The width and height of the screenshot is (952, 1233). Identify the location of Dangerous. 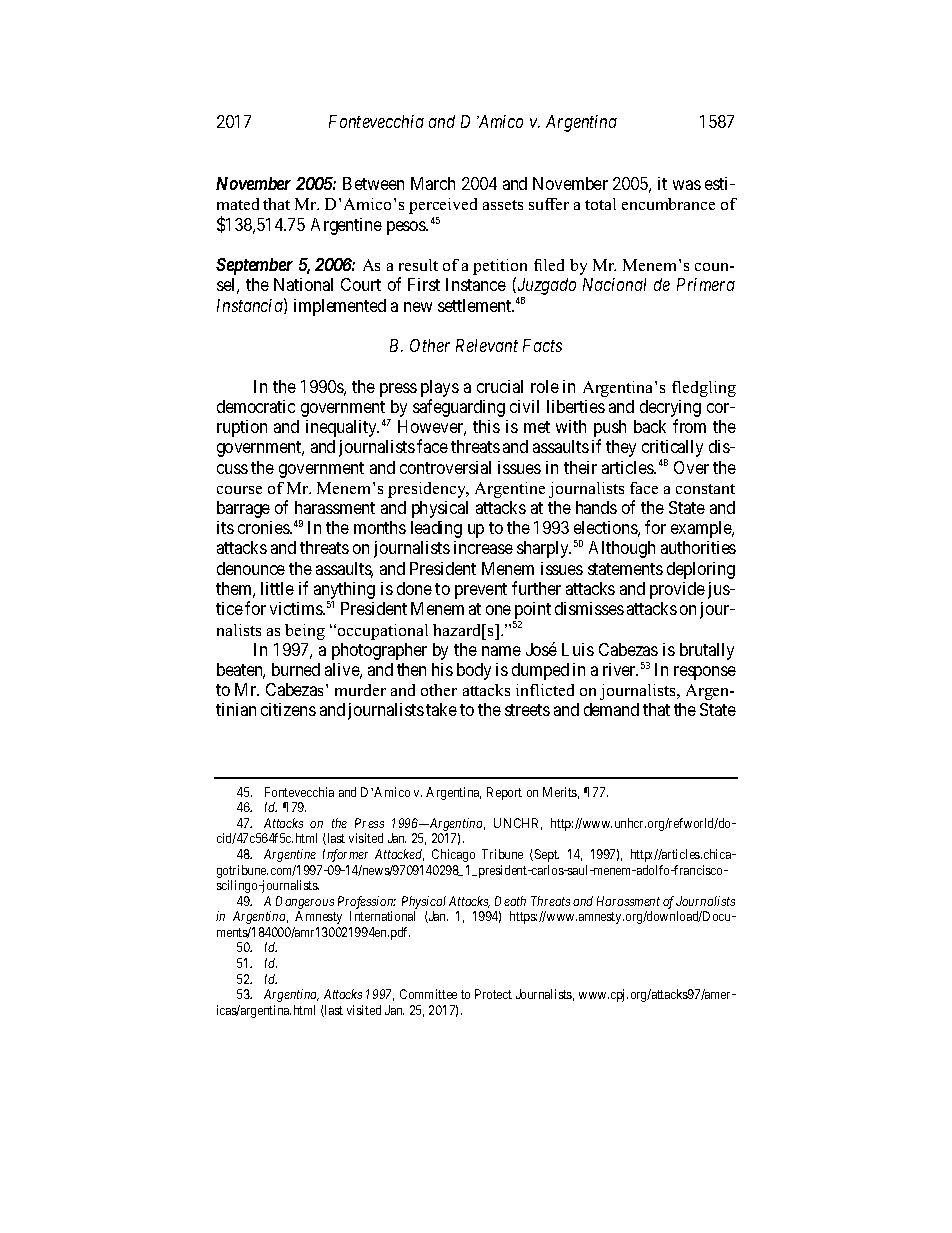
(305, 902).
